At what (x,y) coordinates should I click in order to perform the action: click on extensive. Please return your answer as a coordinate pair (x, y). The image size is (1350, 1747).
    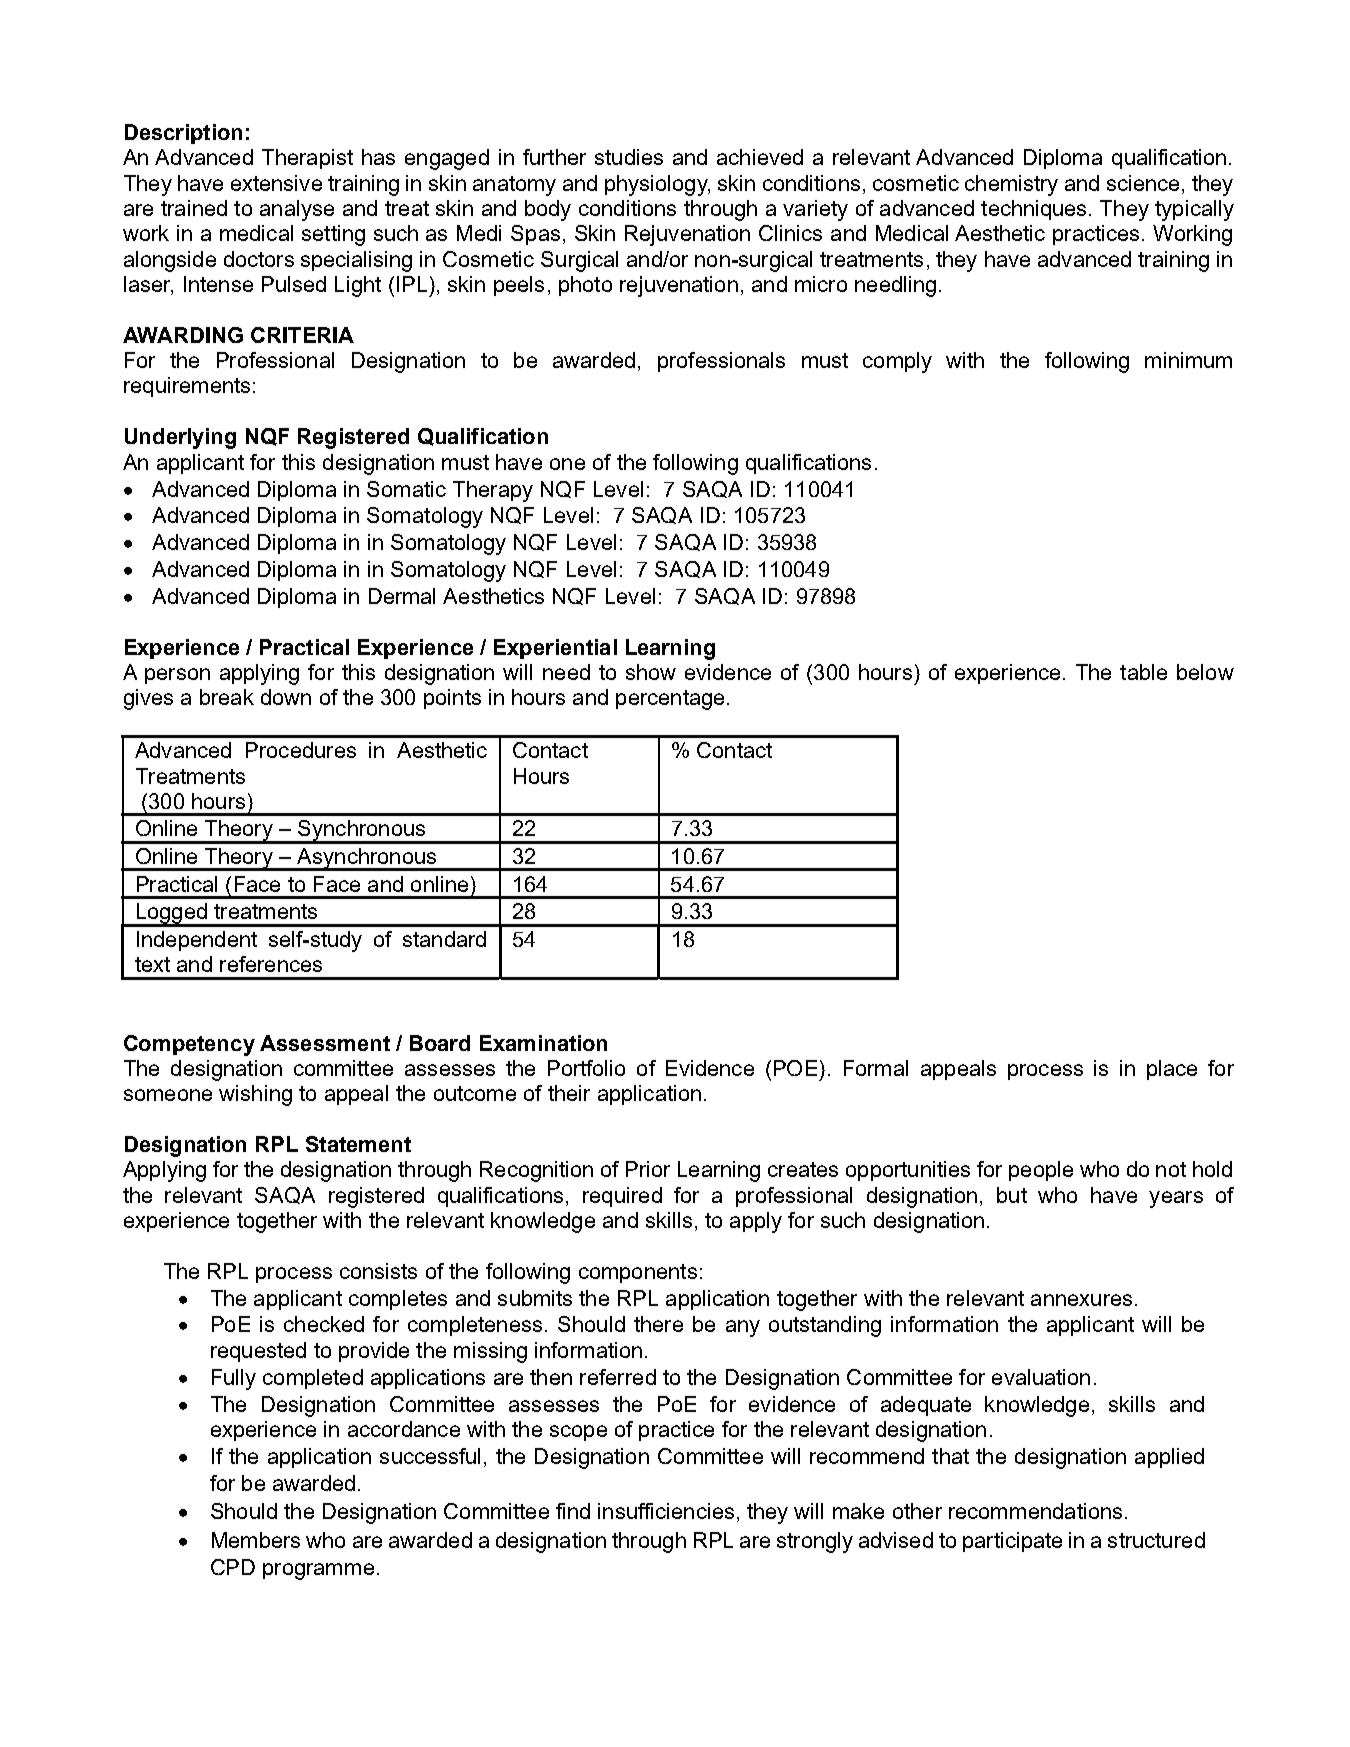
    Looking at the image, I should click on (276, 183).
